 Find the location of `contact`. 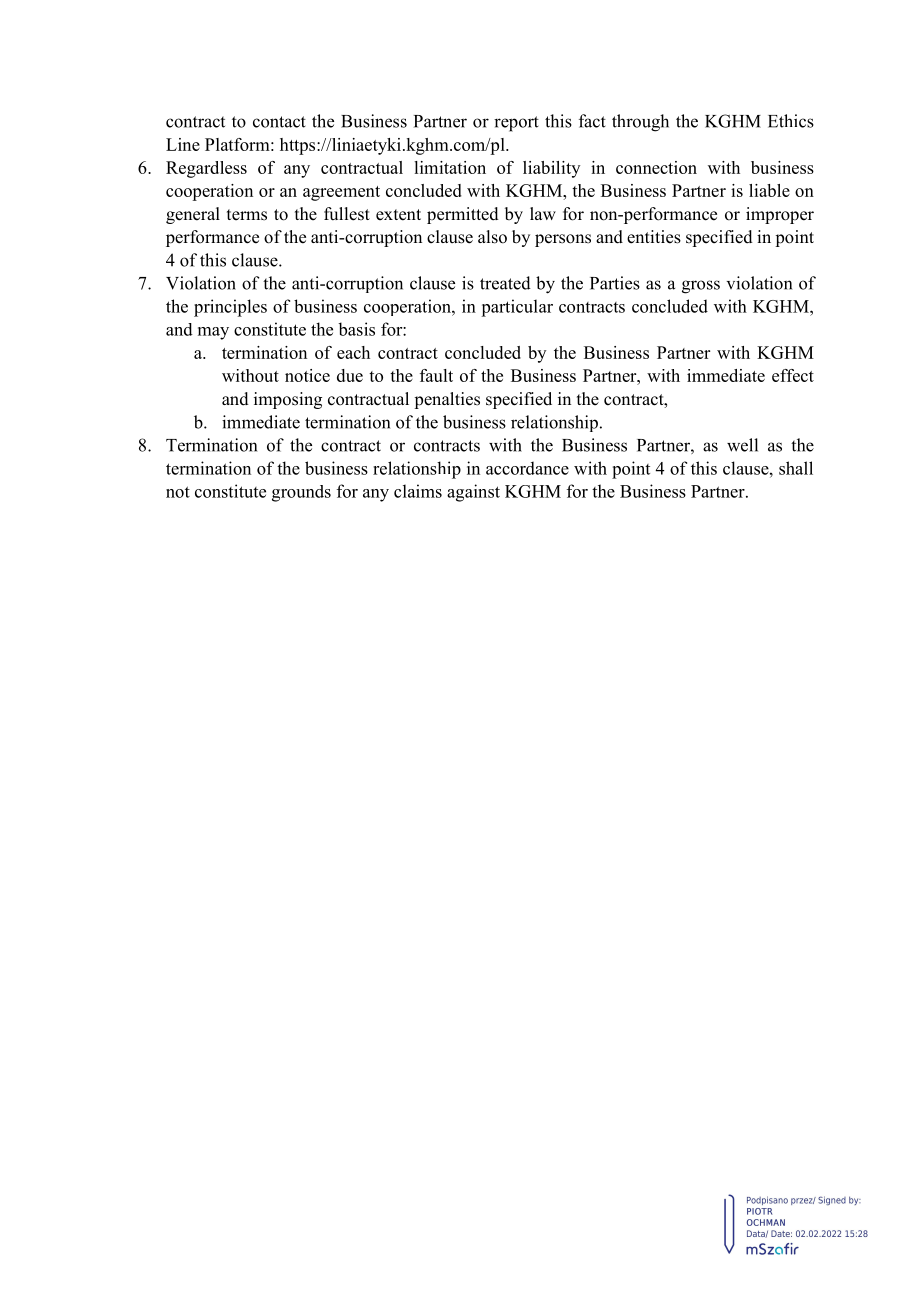

contact is located at coordinates (279, 122).
